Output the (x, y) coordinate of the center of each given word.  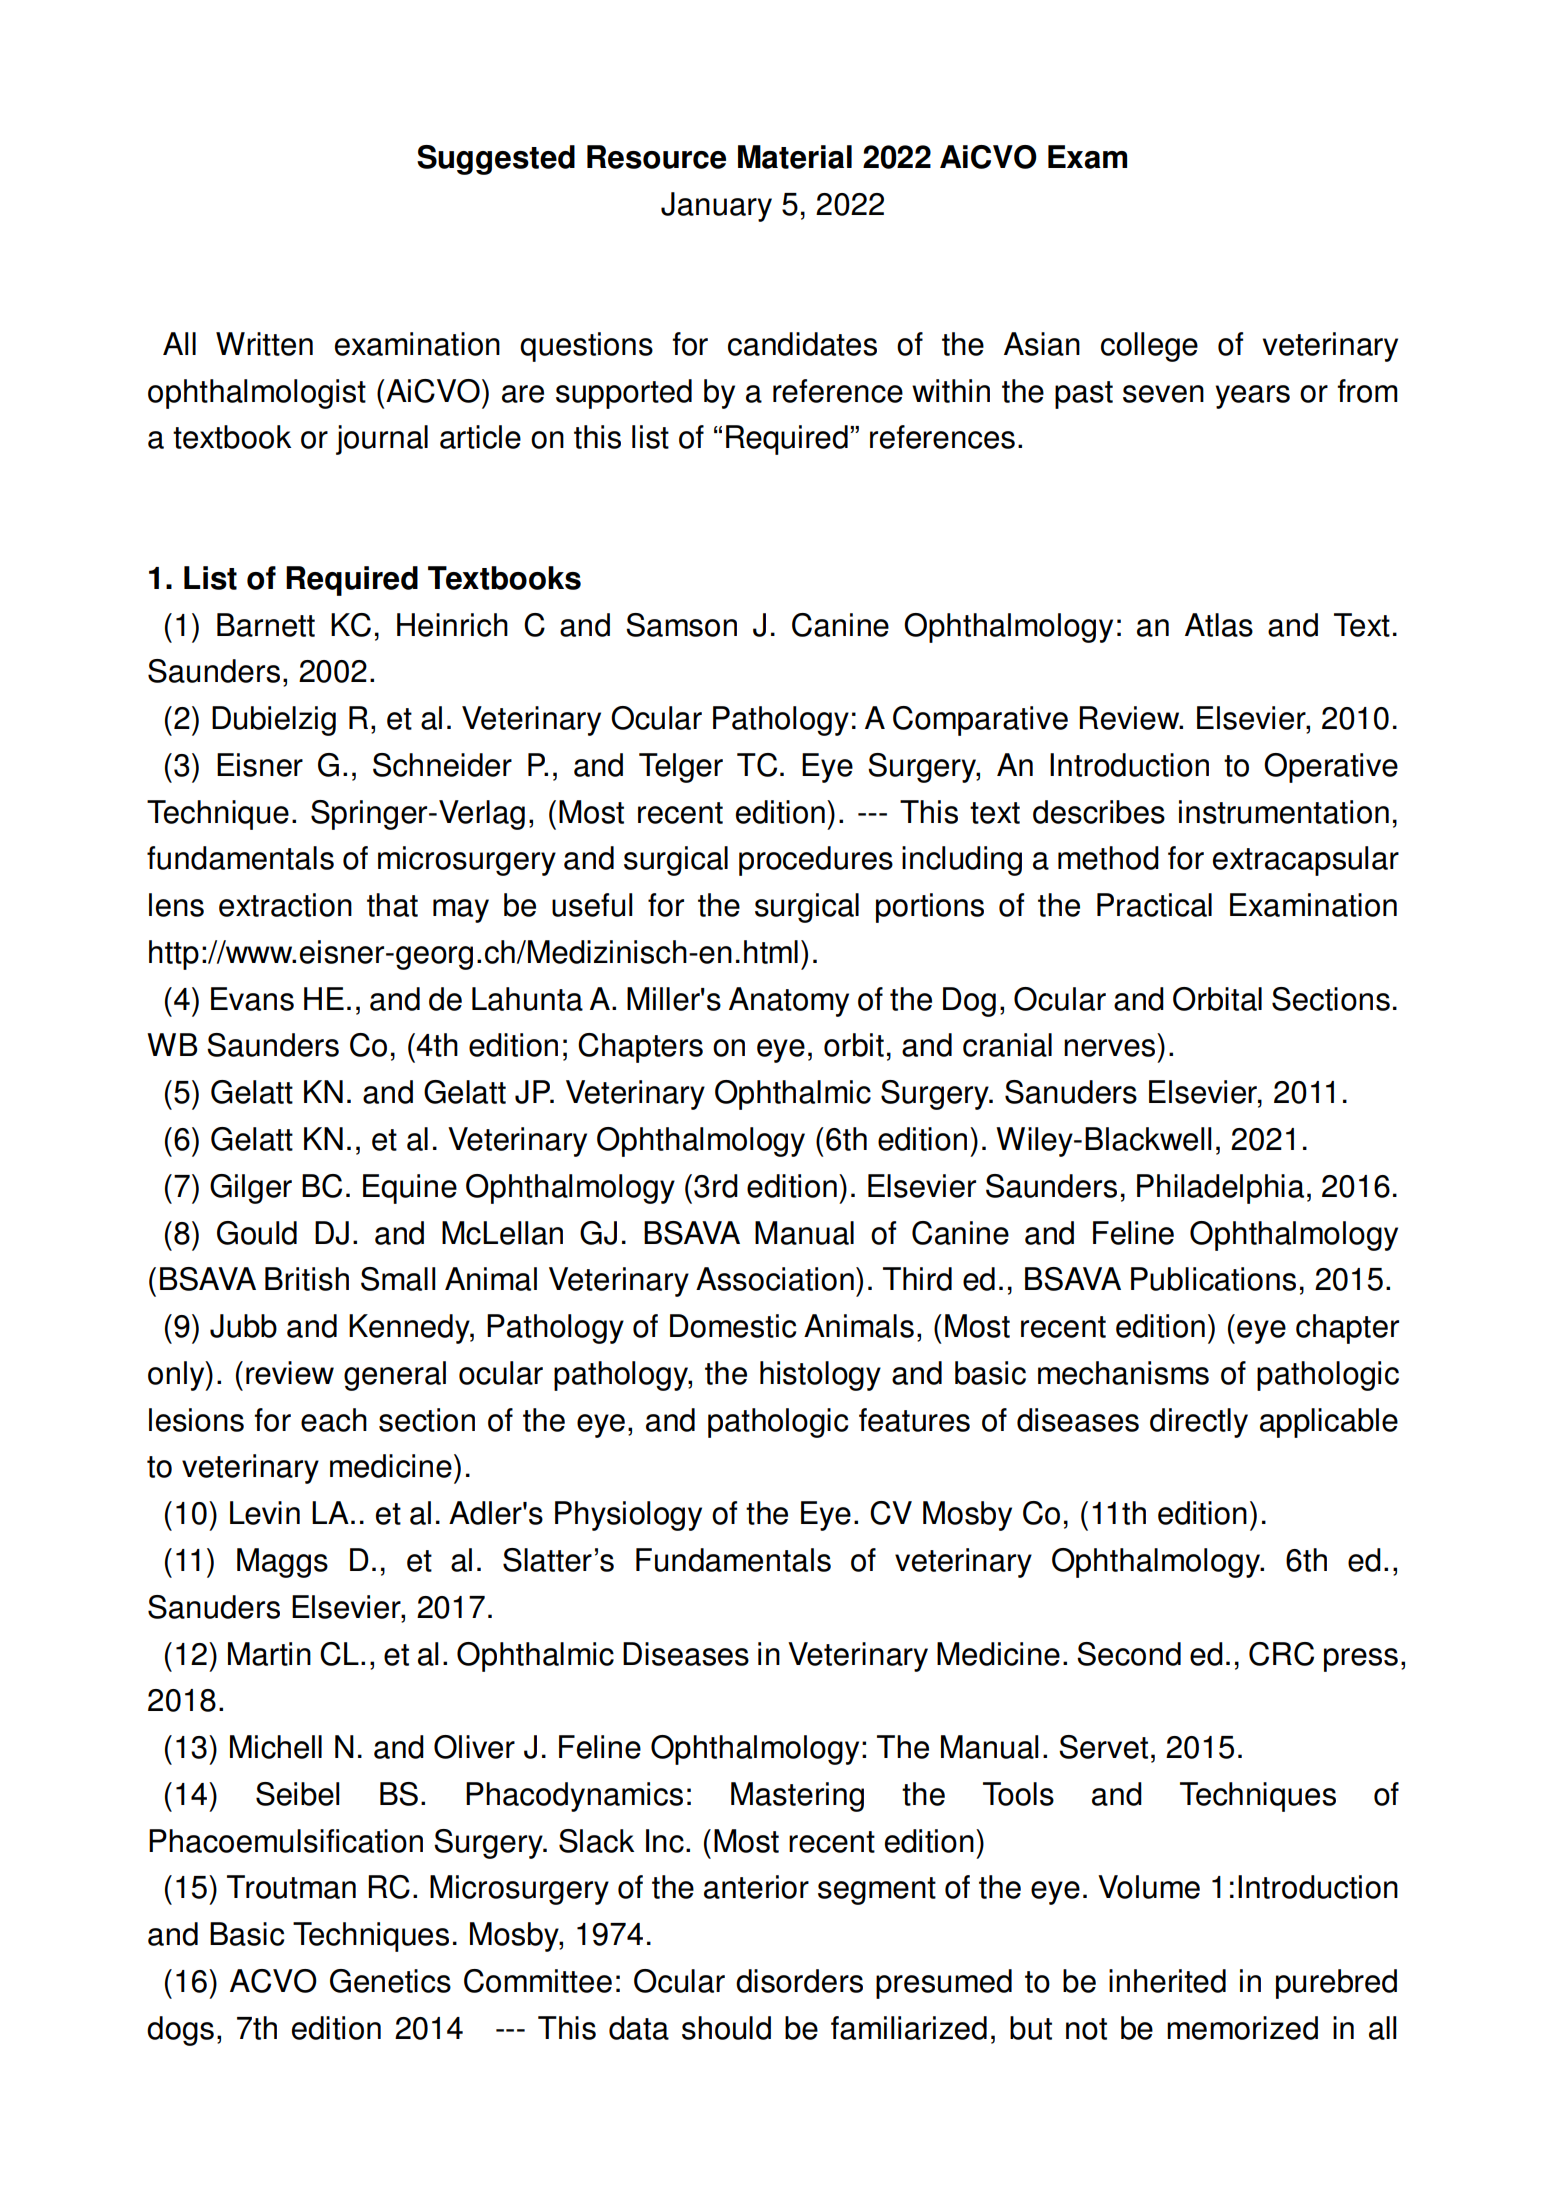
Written (264, 344)
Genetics (390, 1981)
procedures (816, 861)
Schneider (442, 765)
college (1149, 347)
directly (1199, 1423)
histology (820, 1376)
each (334, 1420)
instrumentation (1284, 812)
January (716, 207)
